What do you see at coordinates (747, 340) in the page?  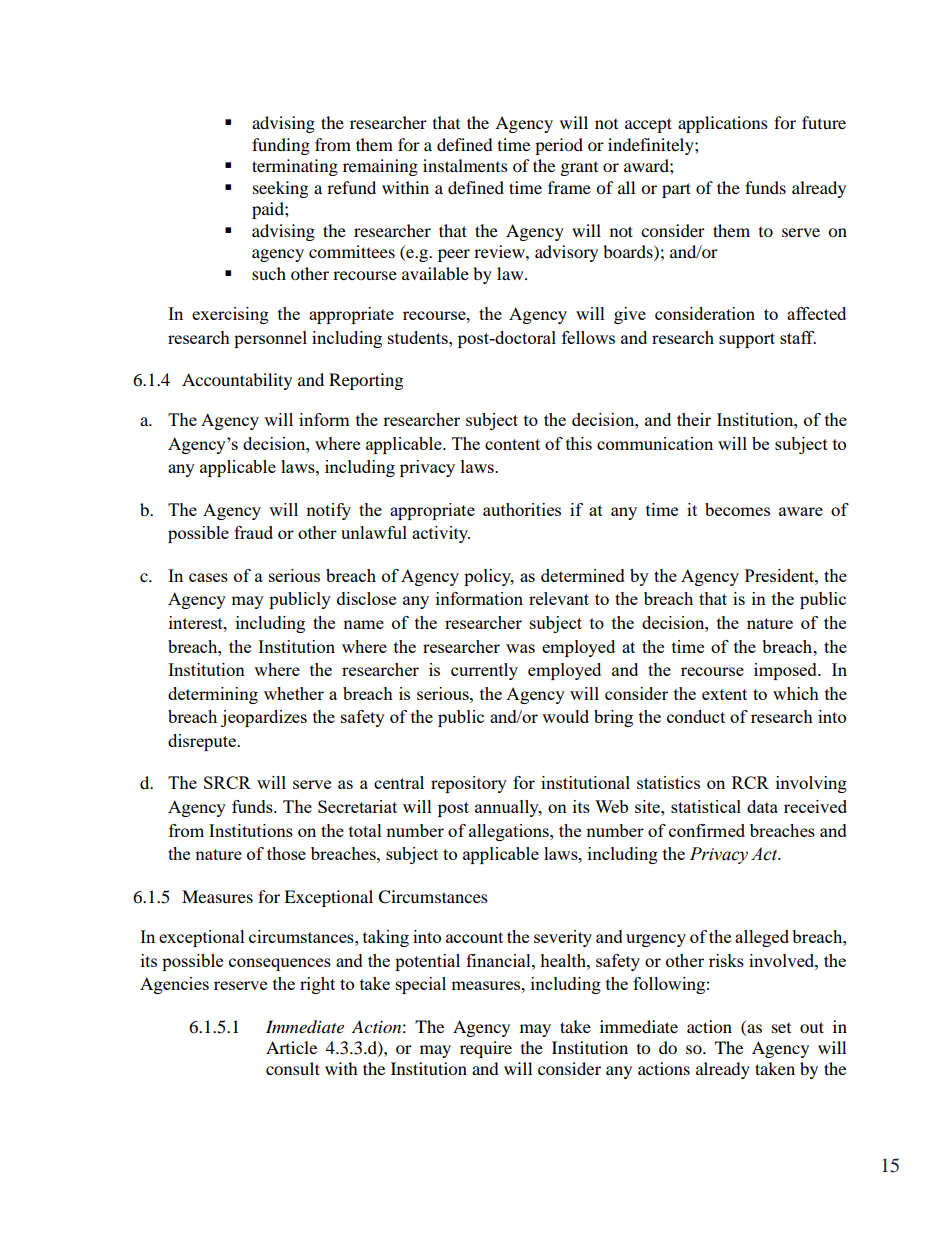 I see `support` at bounding box center [747, 340].
